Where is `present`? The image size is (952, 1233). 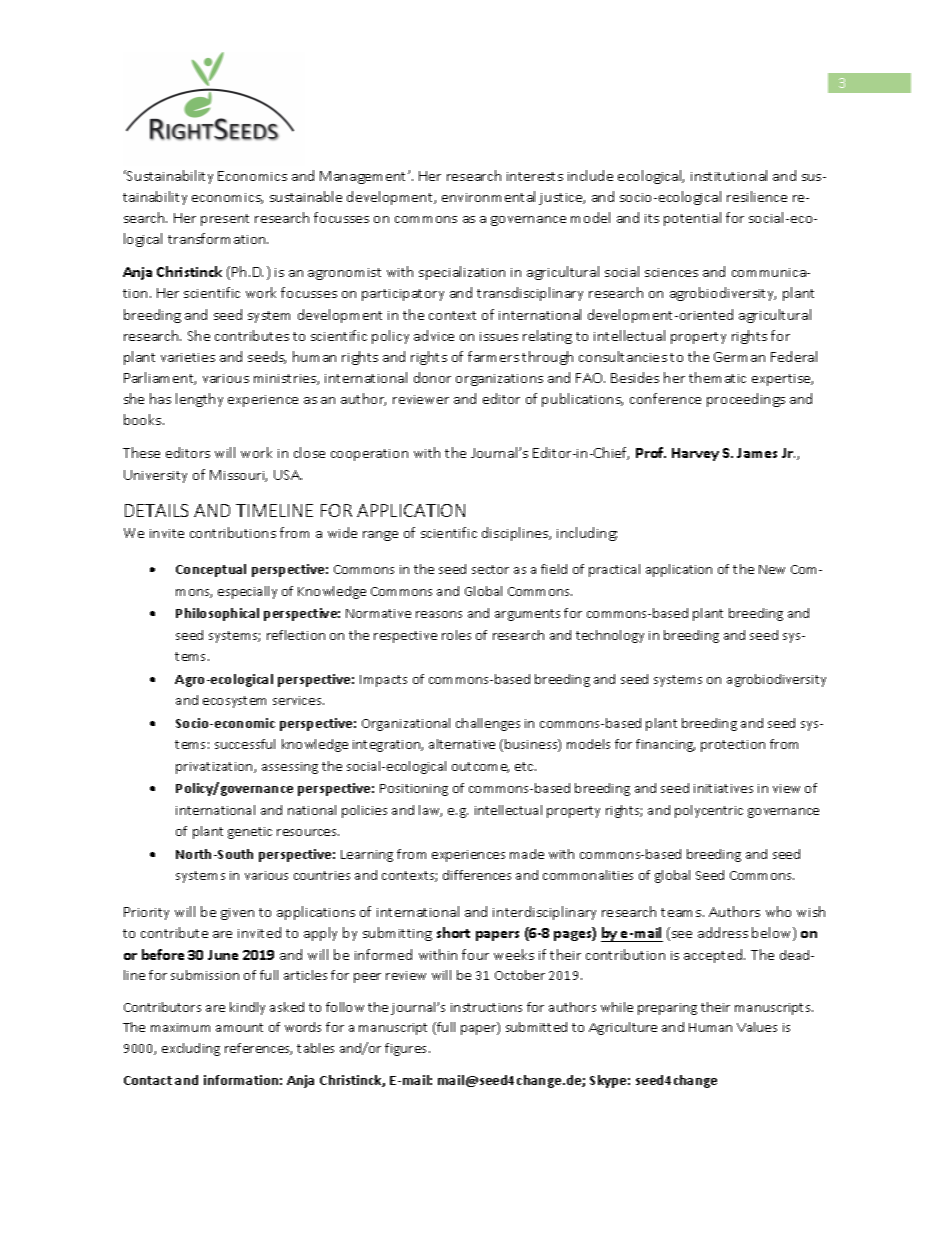 present is located at coordinates (225, 220).
